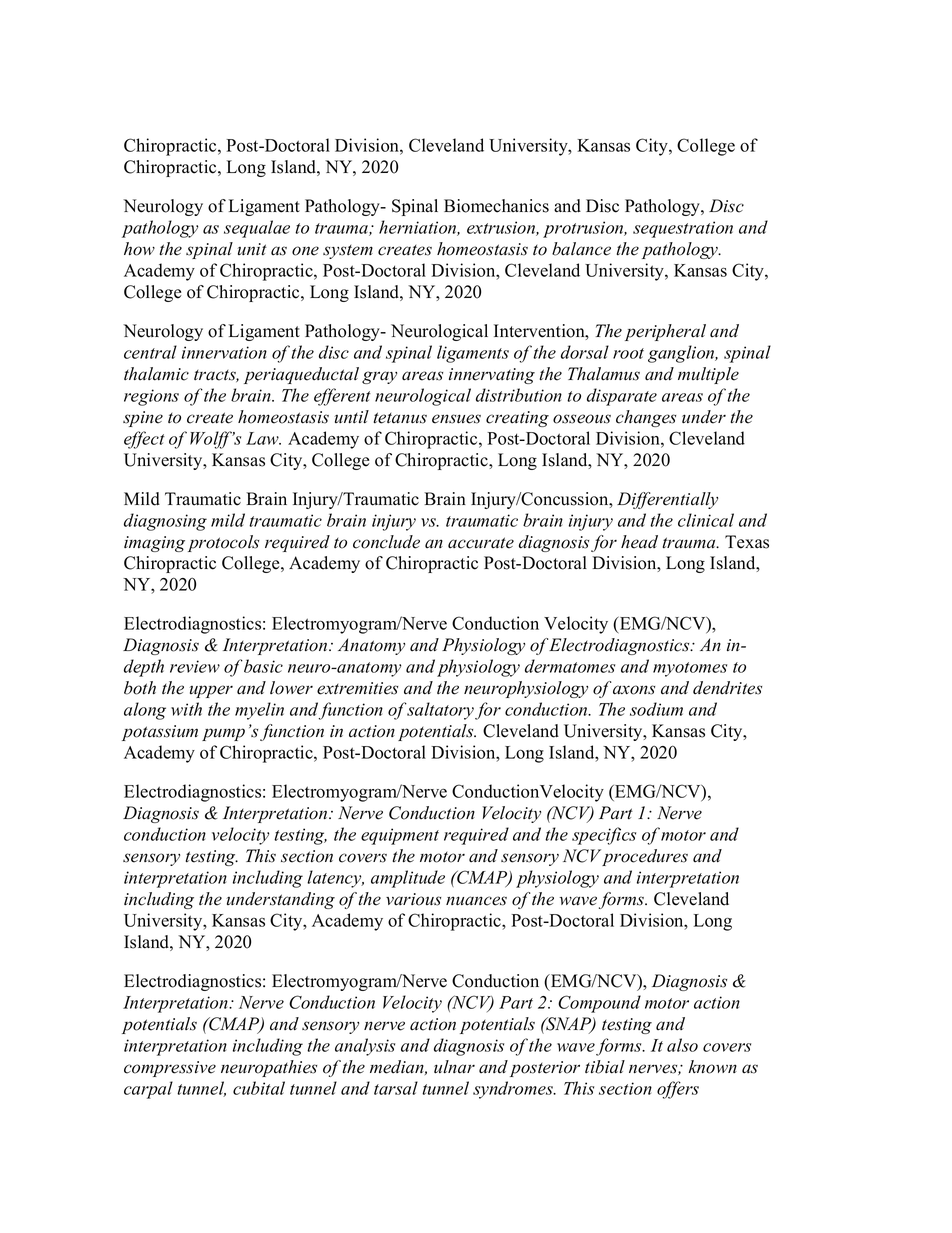 The width and height of the image is (952, 1233). What do you see at coordinates (604, 836) in the image?
I see `specifics` at bounding box center [604, 836].
